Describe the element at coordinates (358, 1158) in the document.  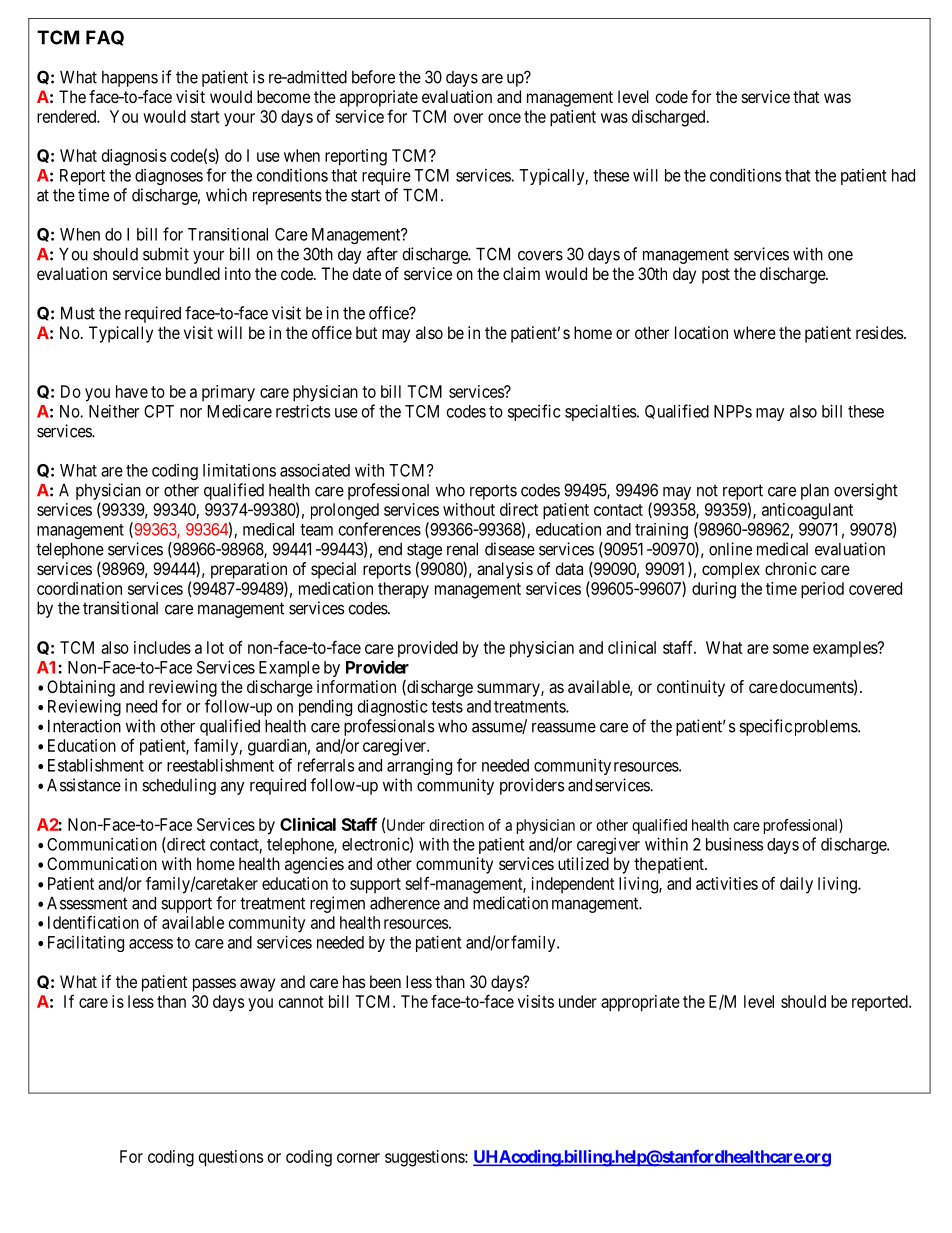
I see `corner` at that location.
